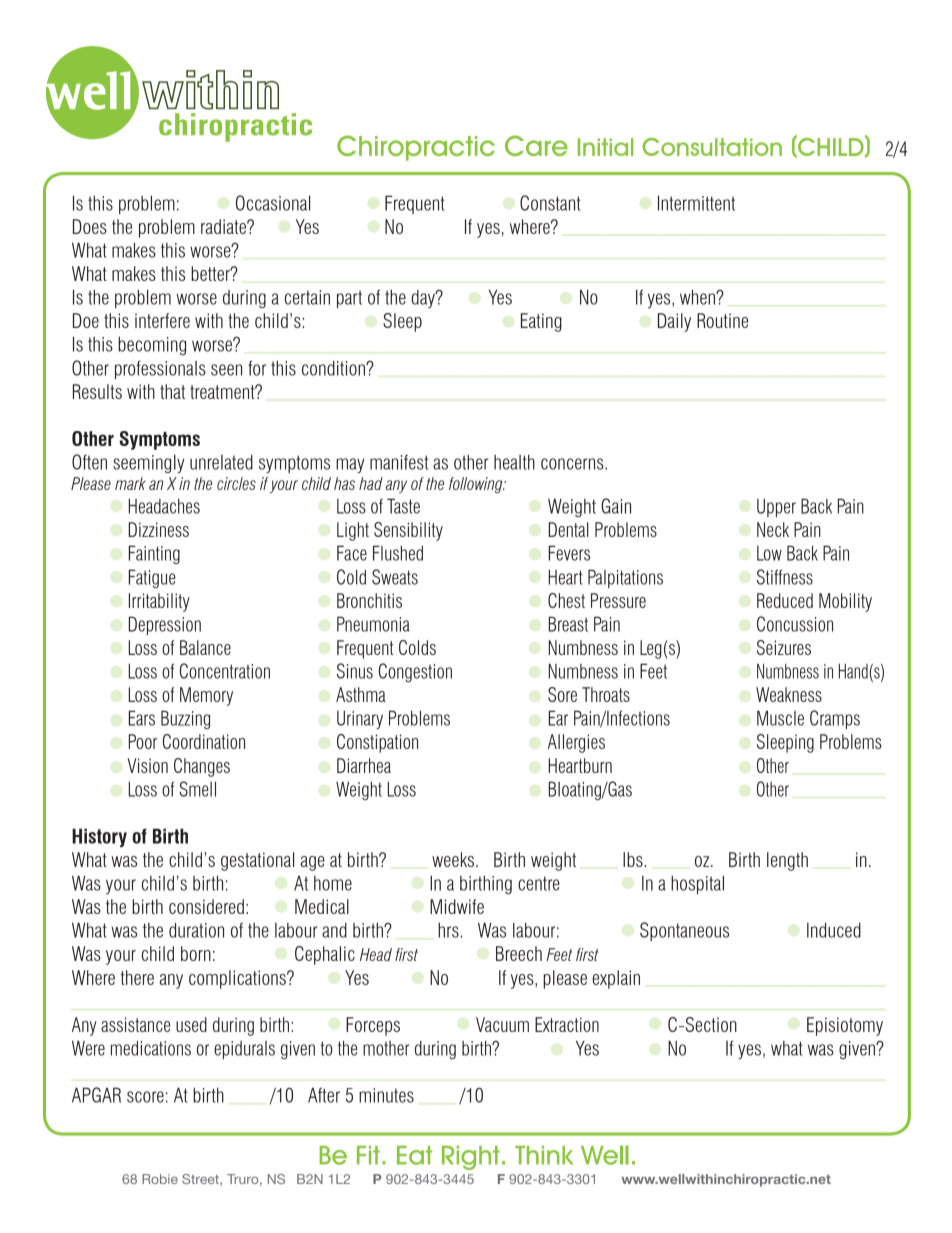 The width and height of the screenshot is (952, 1233). Describe the element at coordinates (787, 861) in the screenshot. I see `length` at that location.
